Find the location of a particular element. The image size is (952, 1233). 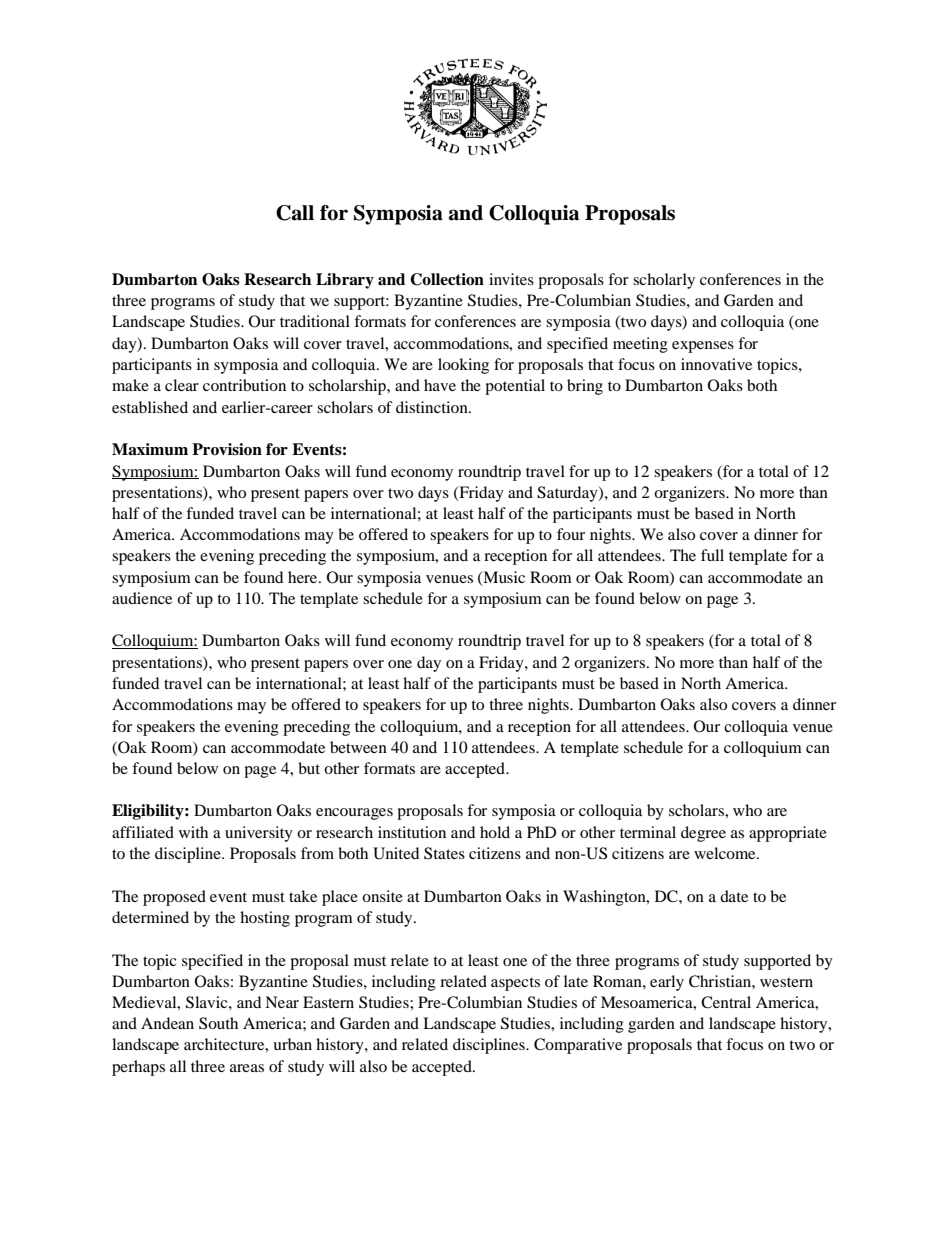

with is located at coordinates (193, 832).
